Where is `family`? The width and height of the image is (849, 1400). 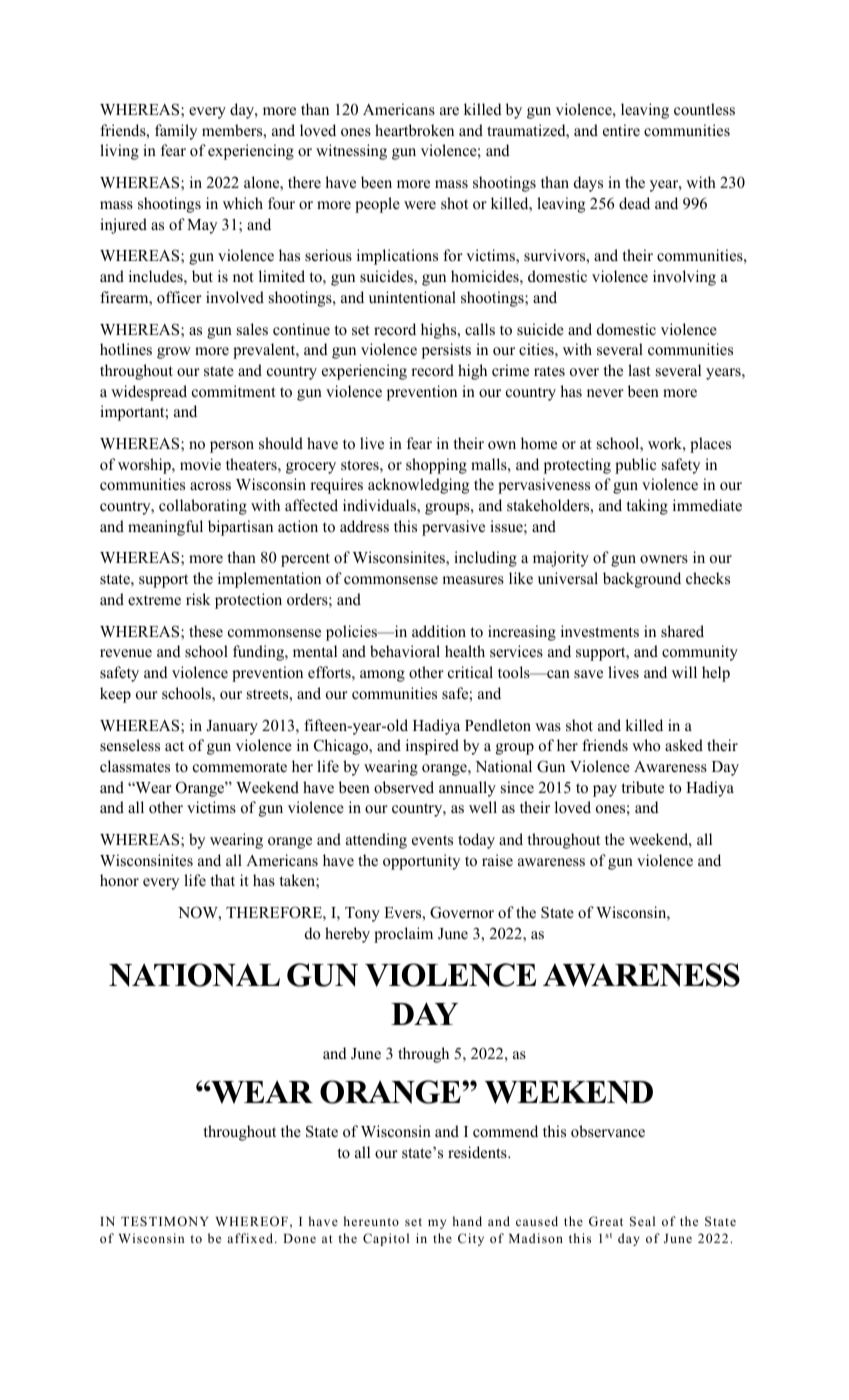 family is located at coordinates (176, 132).
